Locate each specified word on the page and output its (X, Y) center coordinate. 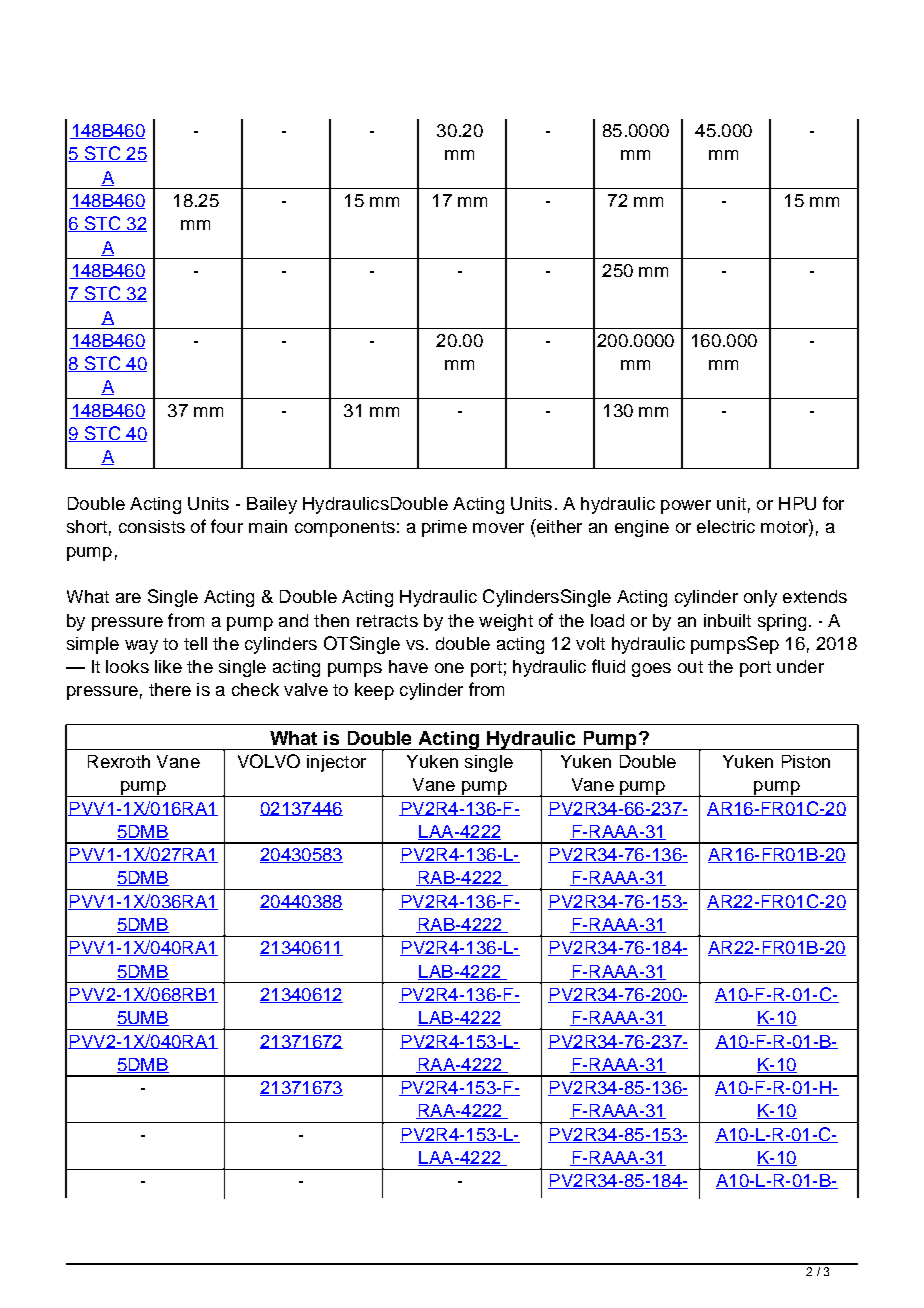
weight (506, 622)
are (128, 598)
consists (152, 526)
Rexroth (119, 761)
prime (444, 528)
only (760, 598)
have (408, 666)
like (168, 666)
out (690, 667)
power (686, 507)
